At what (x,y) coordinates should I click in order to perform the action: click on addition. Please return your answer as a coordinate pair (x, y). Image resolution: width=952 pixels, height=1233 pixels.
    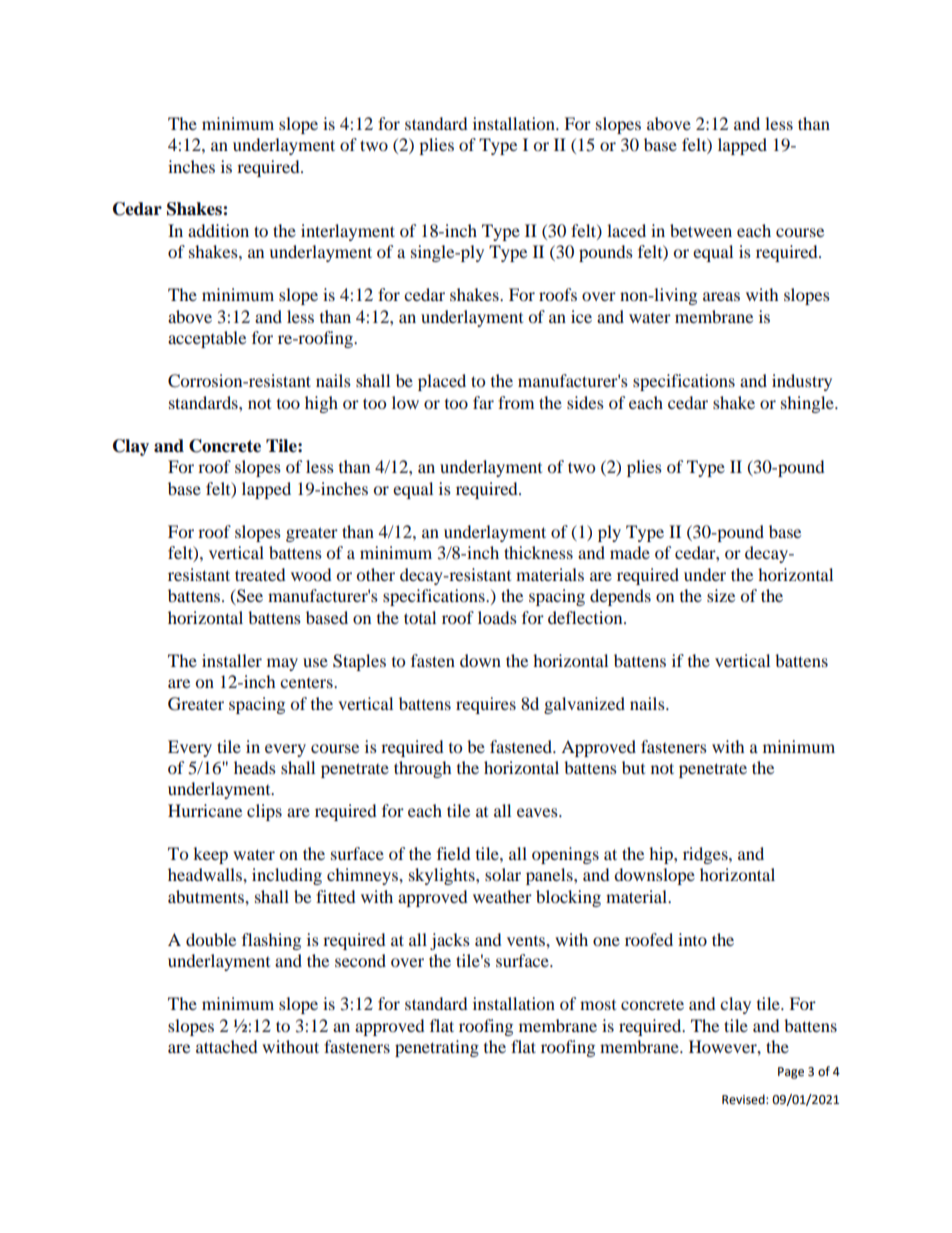
    Looking at the image, I should click on (218, 230).
